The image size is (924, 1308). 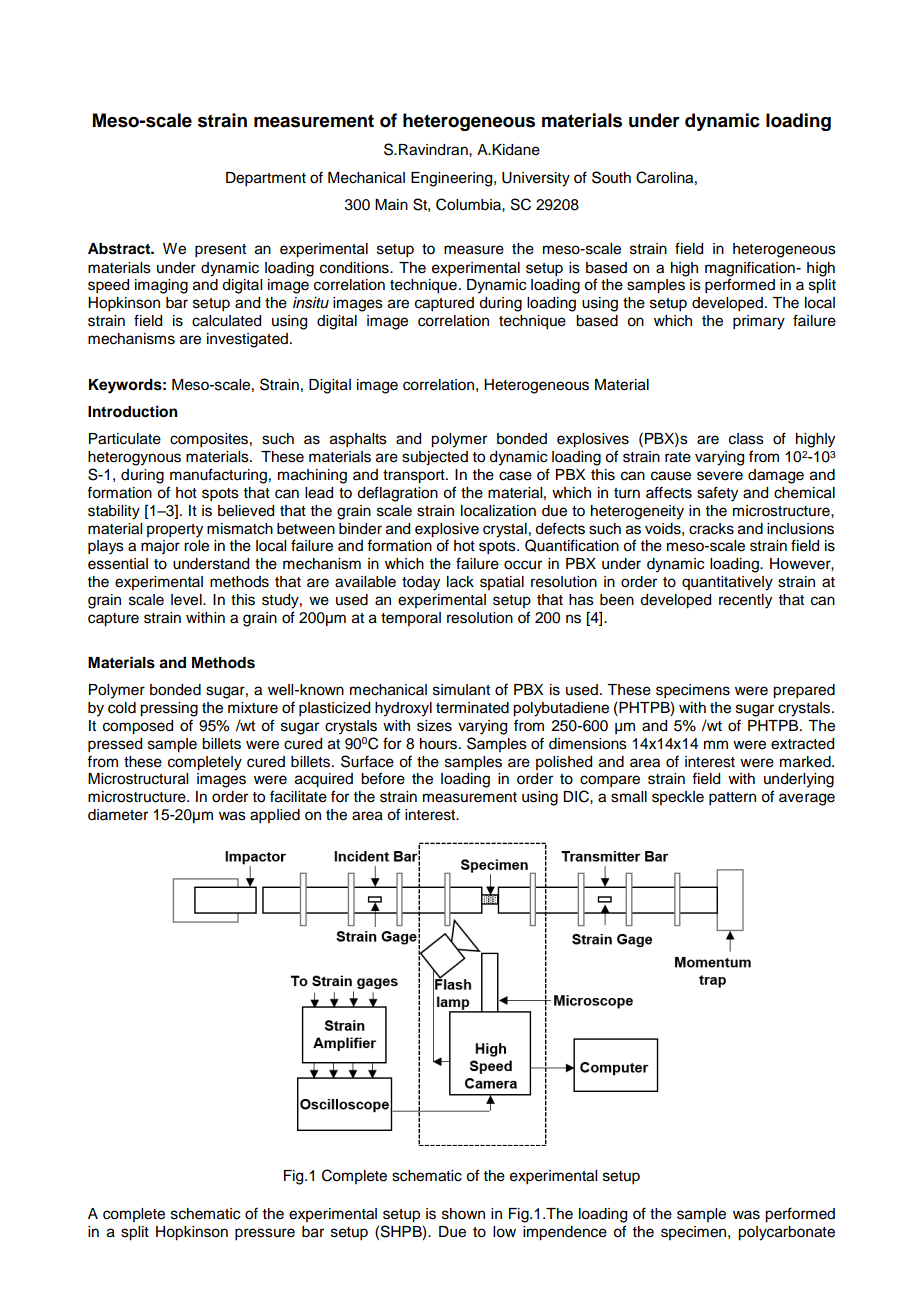 What do you see at coordinates (265, 1234) in the document?
I see `pressure` at bounding box center [265, 1234].
